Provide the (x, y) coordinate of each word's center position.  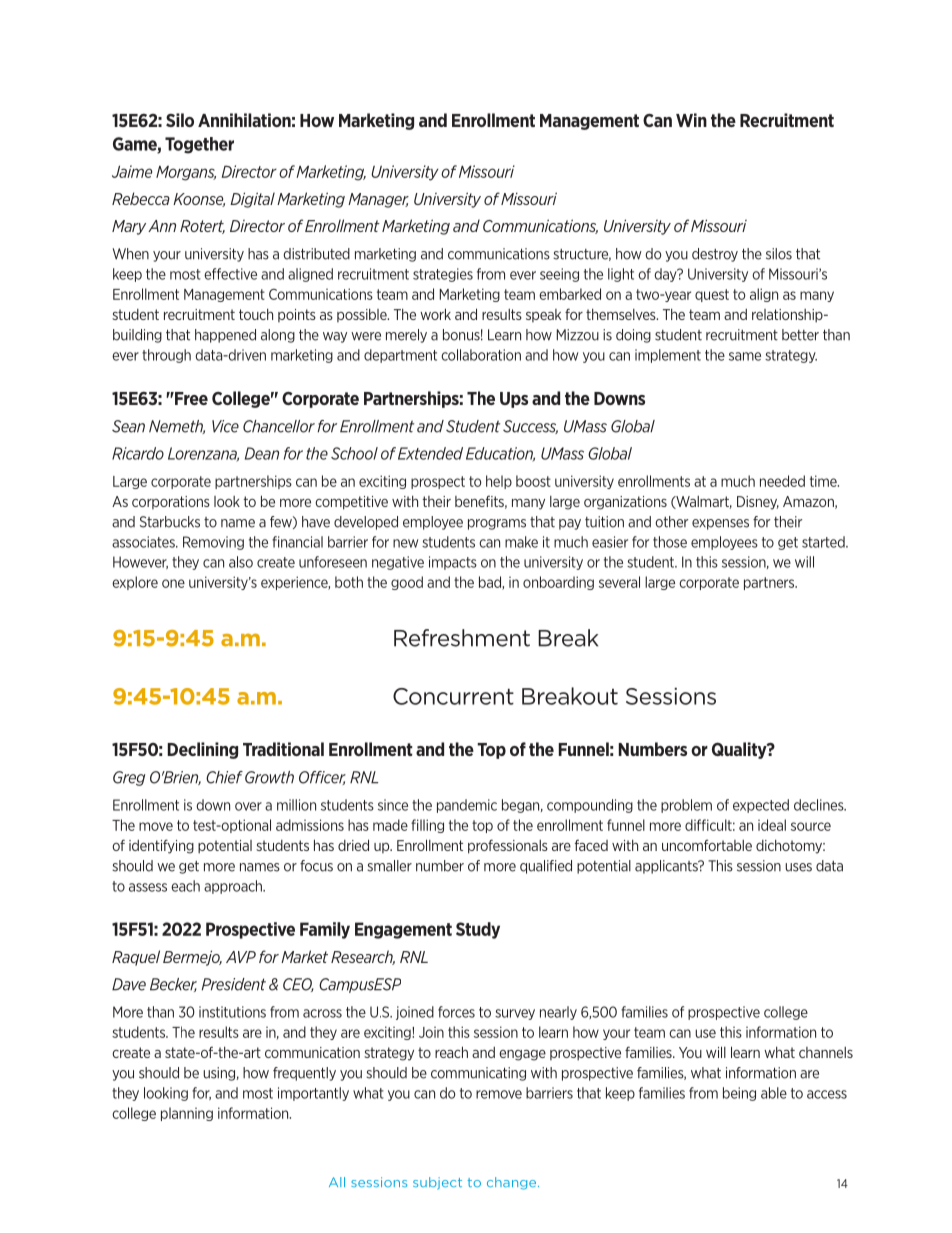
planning (187, 1114)
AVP (241, 957)
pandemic (467, 806)
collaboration (481, 355)
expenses (720, 524)
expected (761, 806)
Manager (378, 200)
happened (225, 336)
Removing (213, 543)
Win (691, 120)
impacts (453, 563)
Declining (203, 750)
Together (199, 145)
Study (478, 930)
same (745, 356)
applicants (667, 867)
